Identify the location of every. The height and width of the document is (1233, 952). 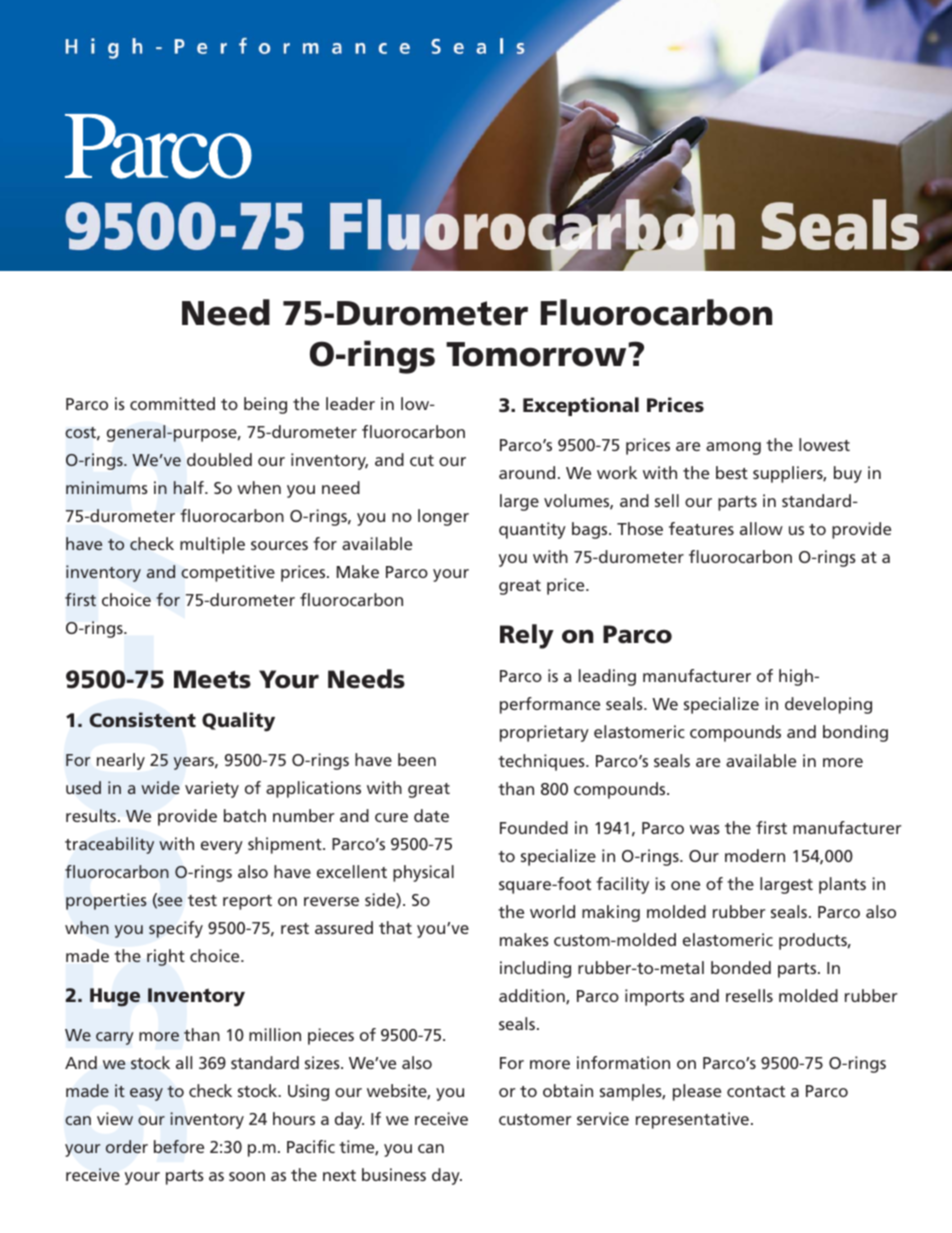
(222, 847).
